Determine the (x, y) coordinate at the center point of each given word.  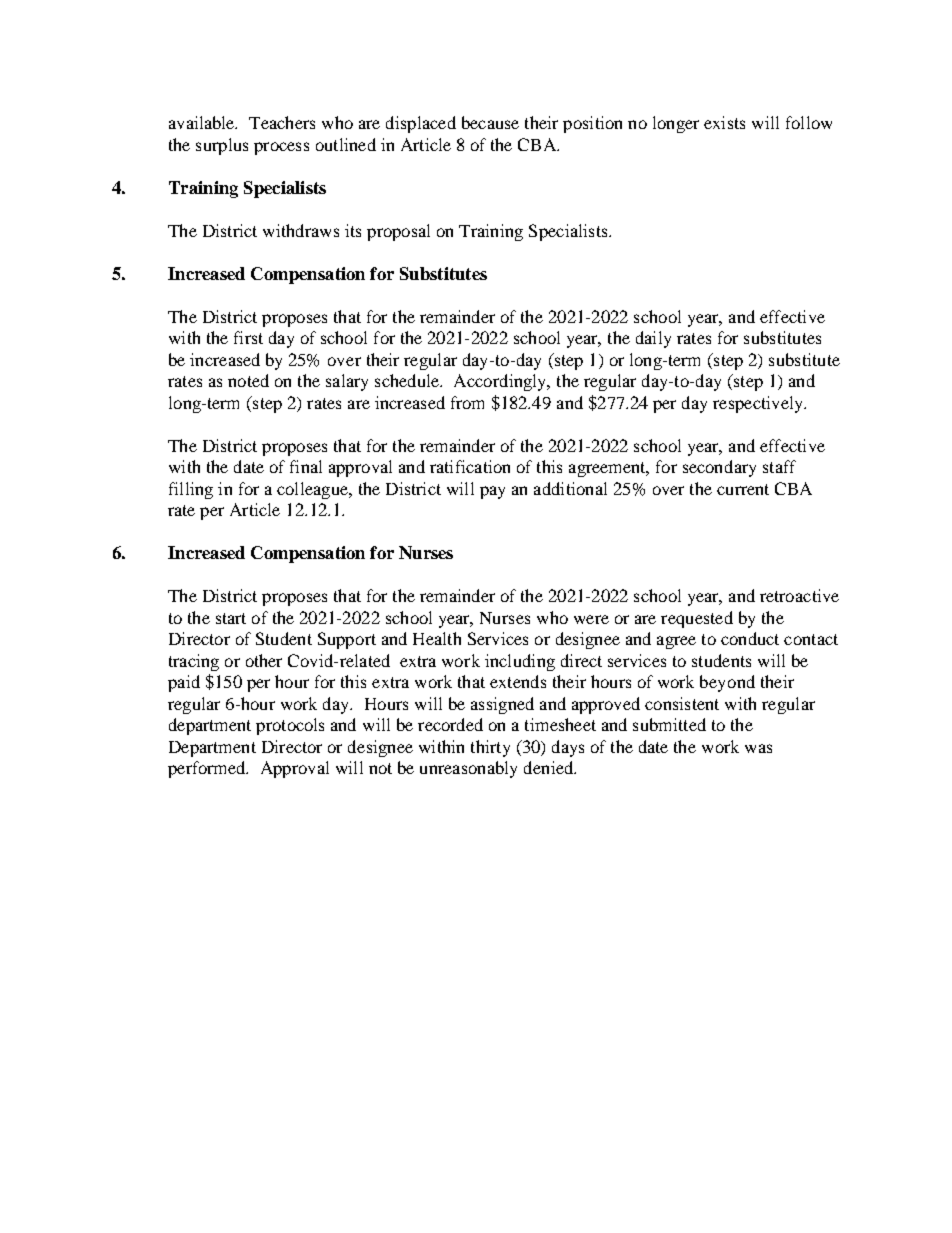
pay (492, 492)
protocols (290, 726)
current (743, 489)
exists (724, 122)
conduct (750, 638)
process (281, 148)
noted (248, 380)
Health (437, 638)
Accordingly (501, 382)
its (353, 230)
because (490, 122)
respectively (759, 404)
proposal (398, 232)
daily (653, 339)
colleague (313, 490)
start (231, 618)
